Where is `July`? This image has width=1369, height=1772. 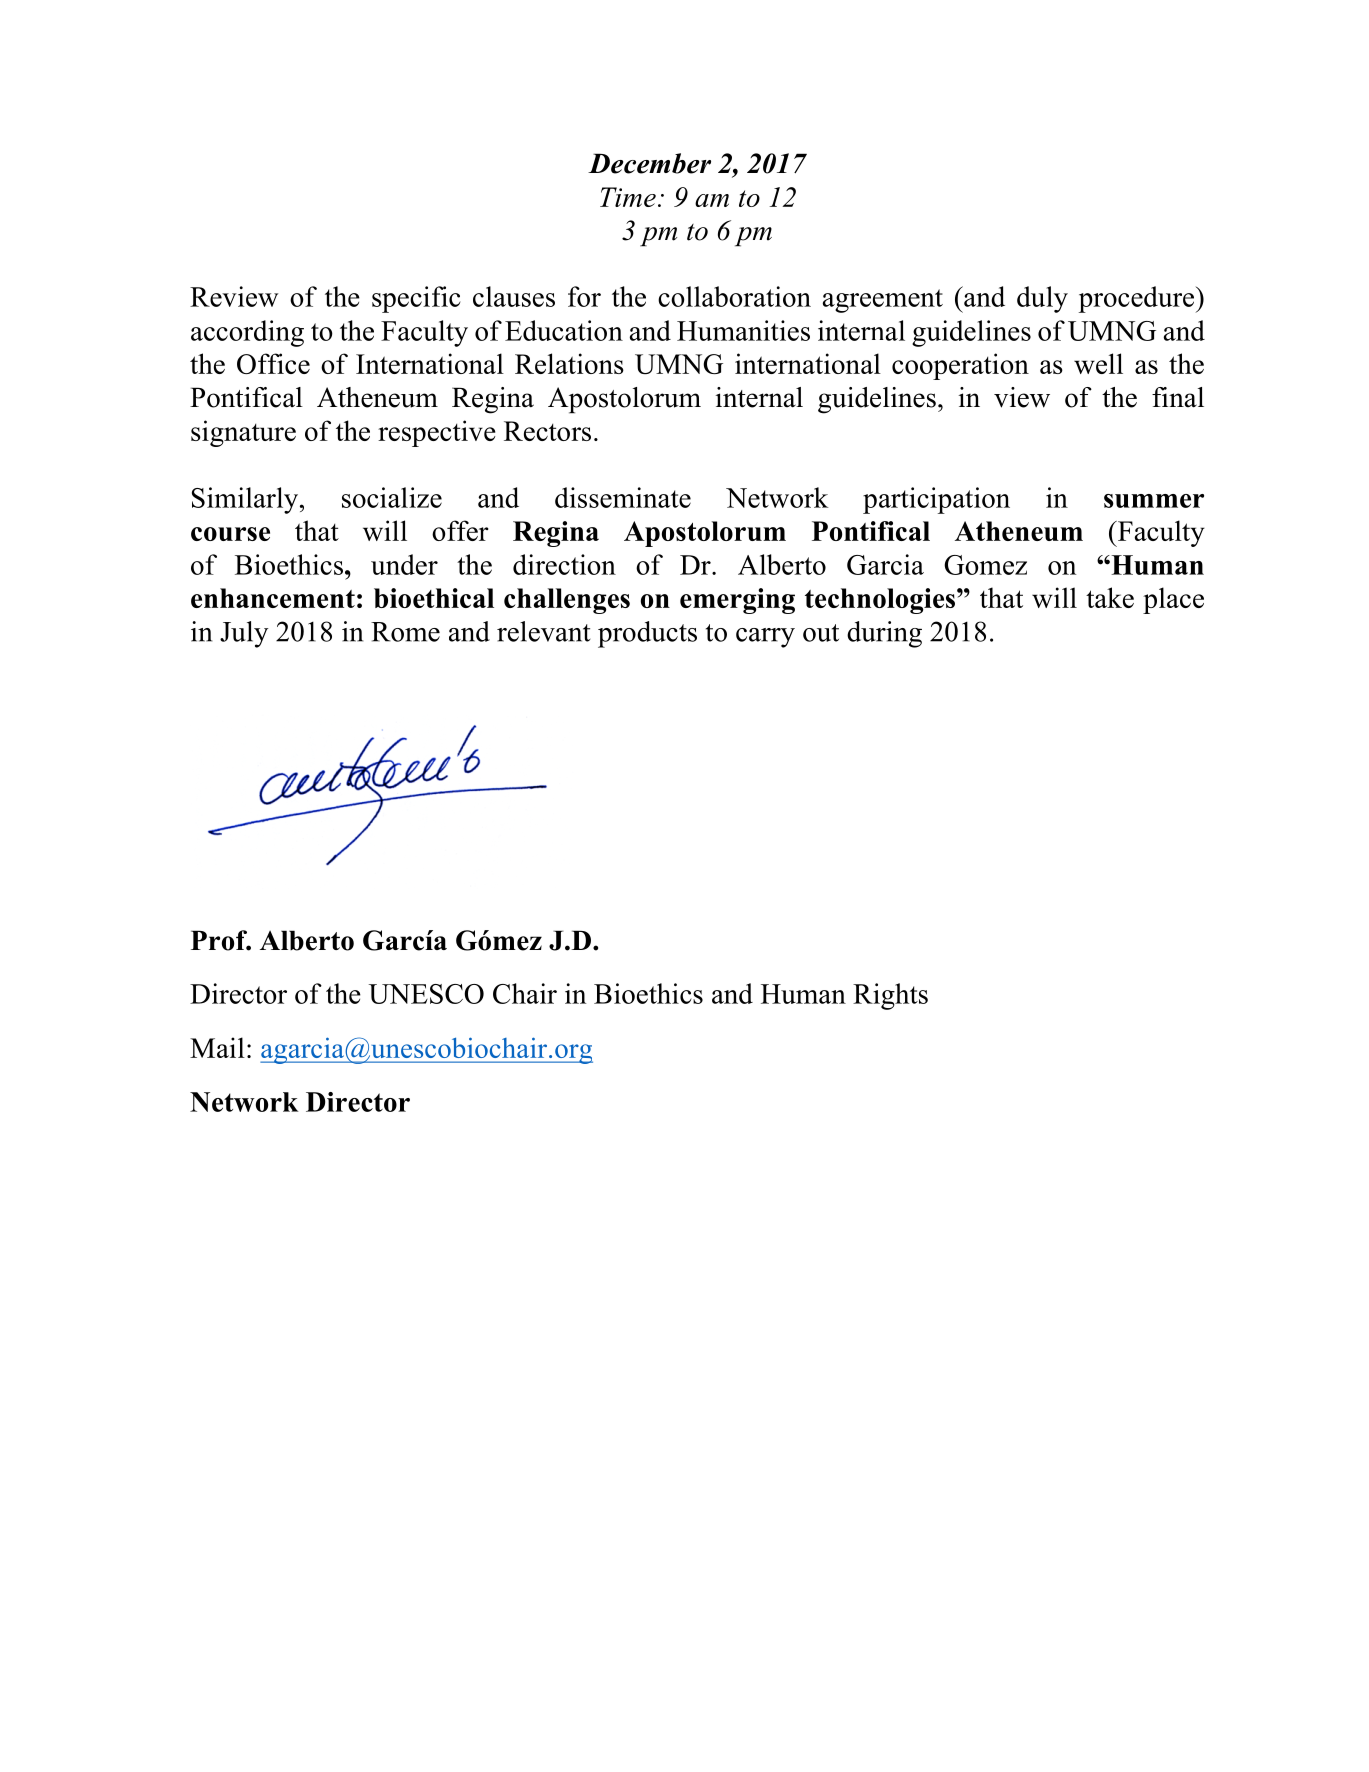 July is located at coordinates (244, 634).
